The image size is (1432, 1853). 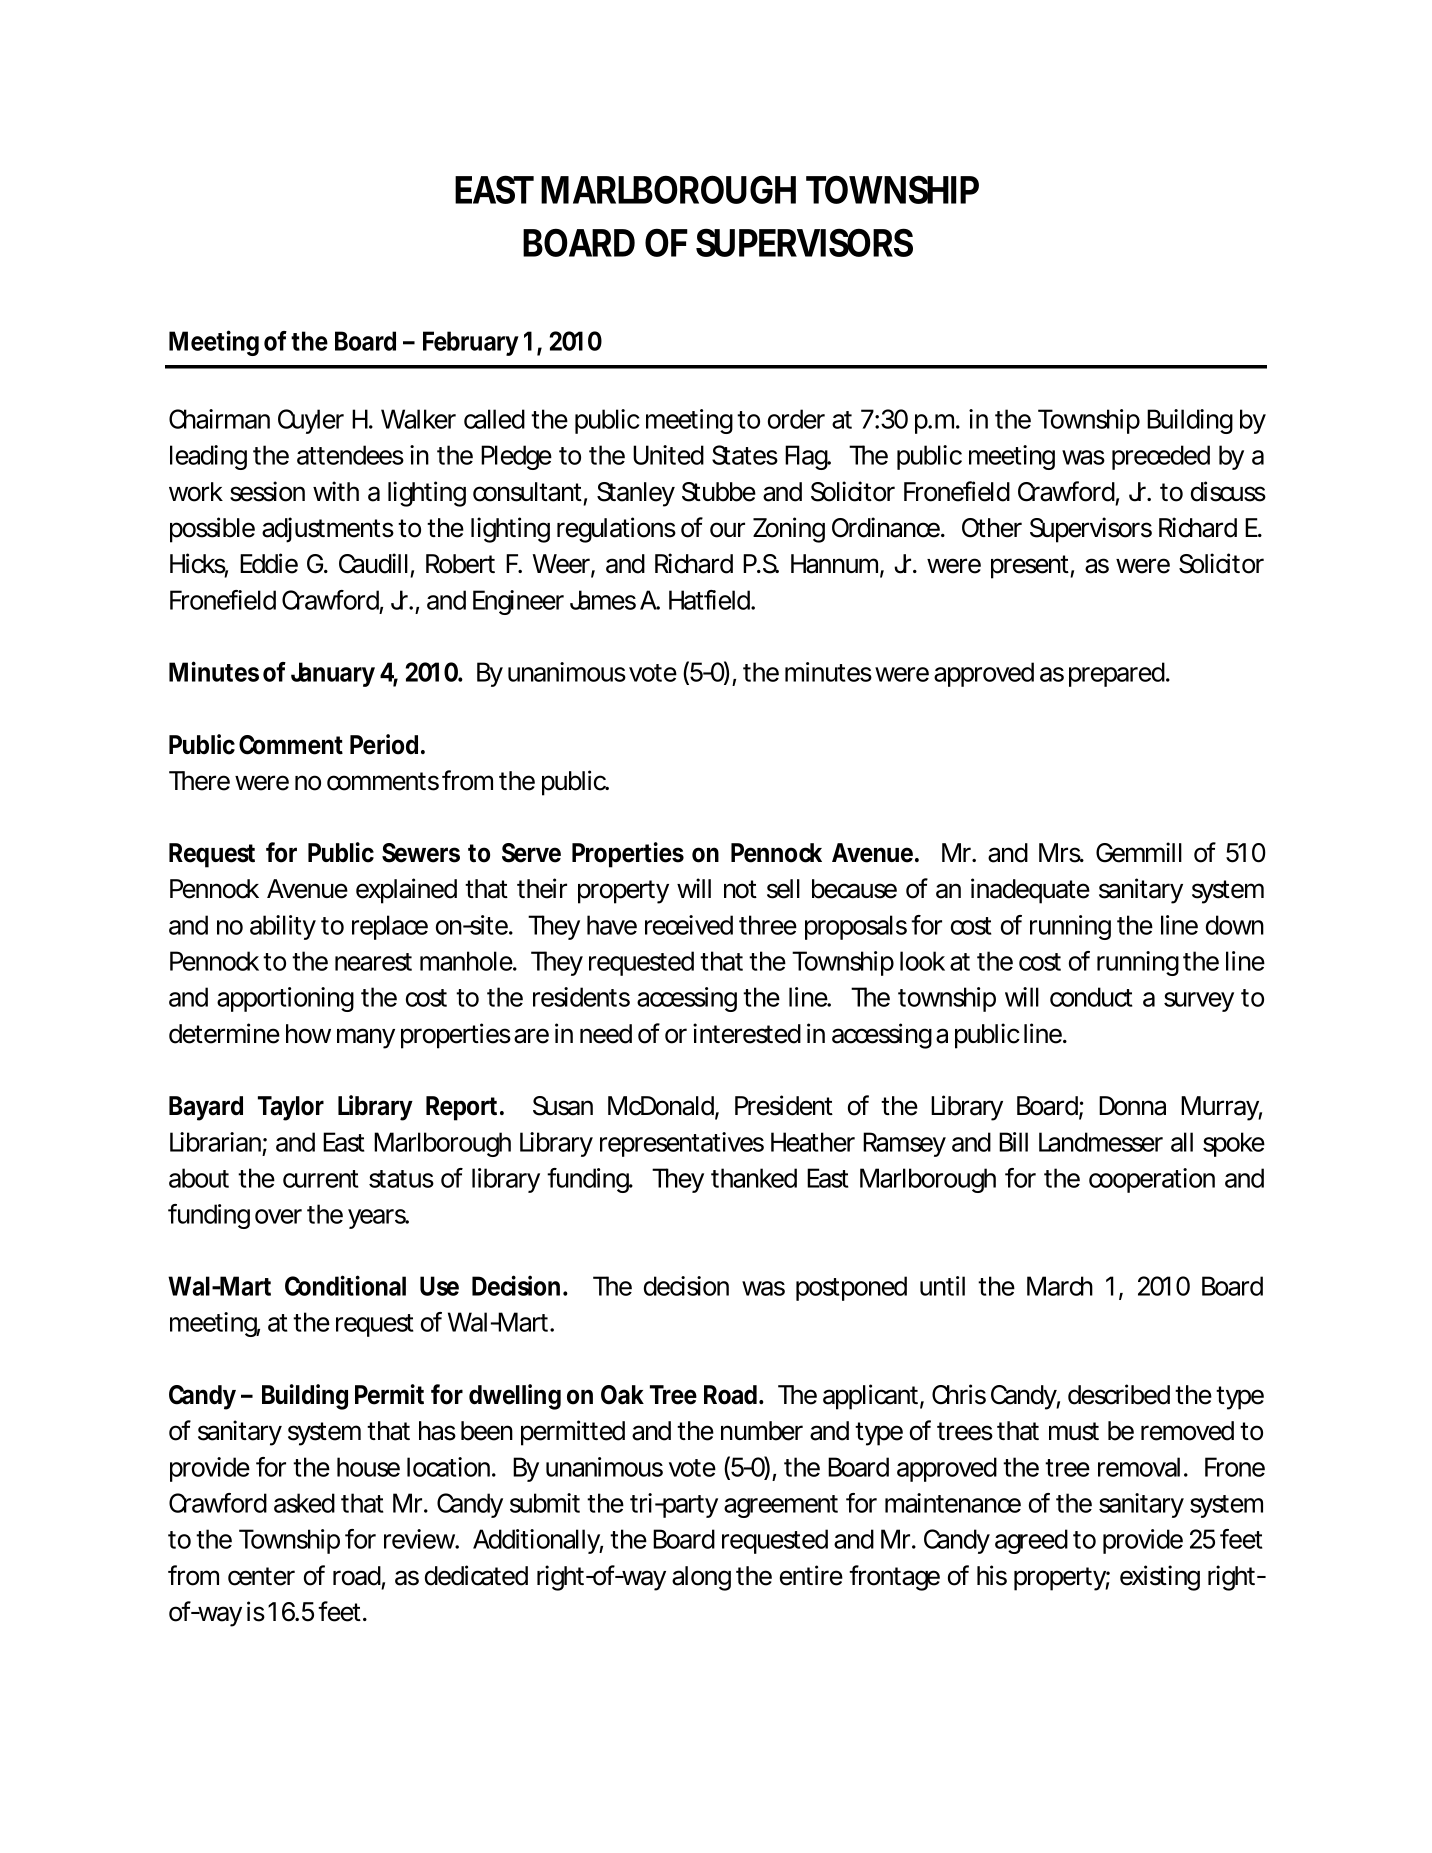 I want to click on Walker, so click(x=418, y=419).
